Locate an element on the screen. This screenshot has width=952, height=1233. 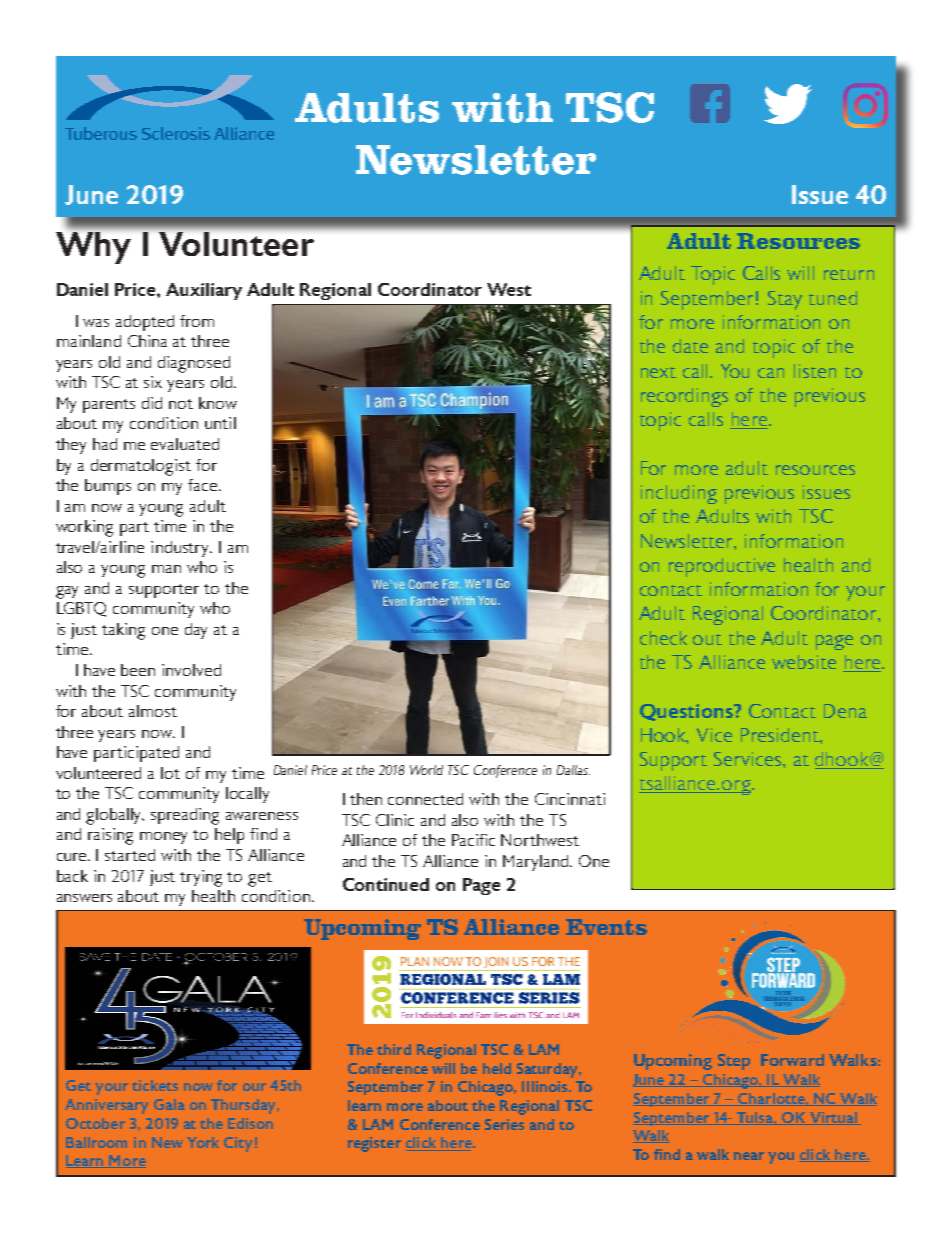
Continued is located at coordinates (386, 884).
